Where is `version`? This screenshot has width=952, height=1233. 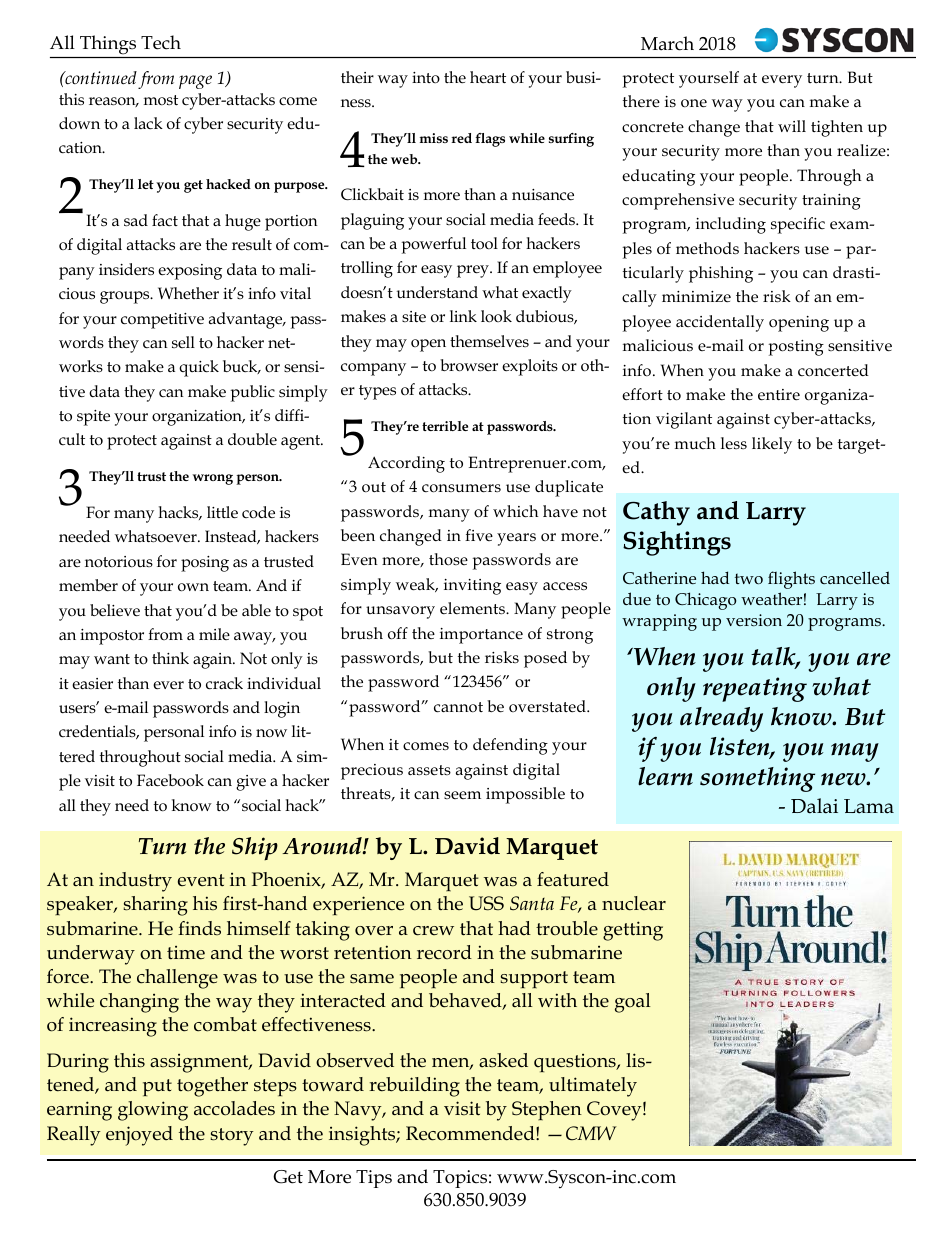
version is located at coordinates (754, 620).
